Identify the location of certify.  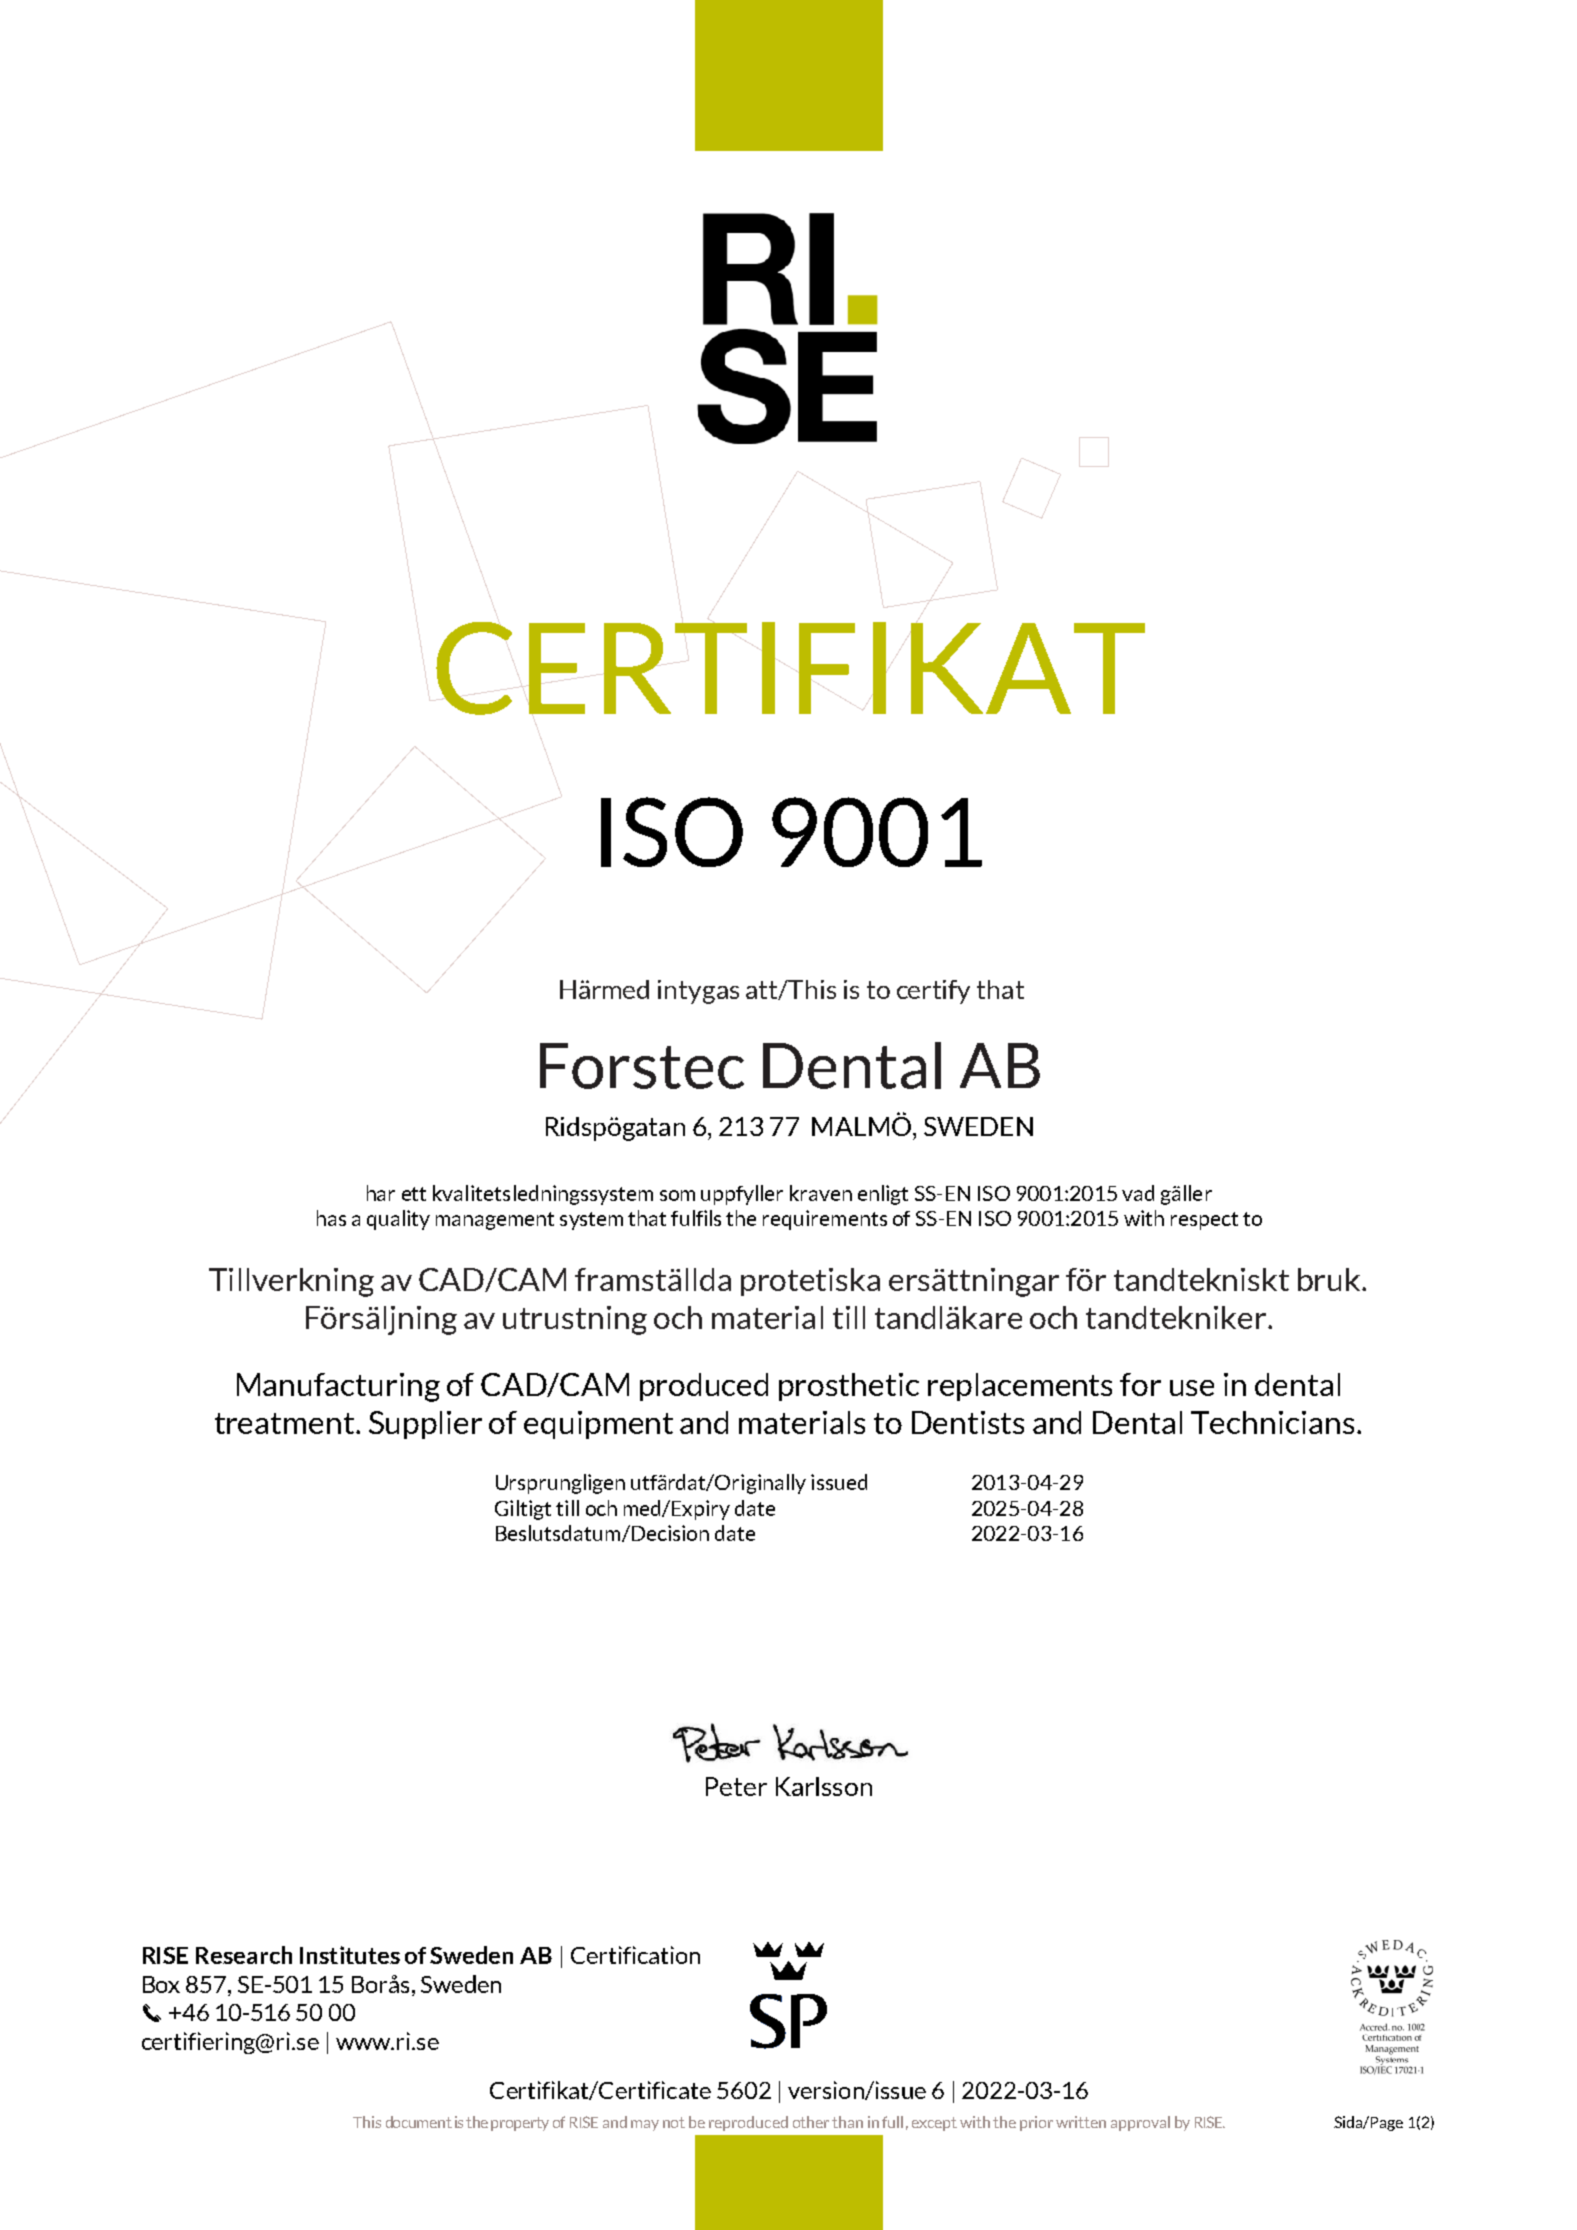
(933, 992).
